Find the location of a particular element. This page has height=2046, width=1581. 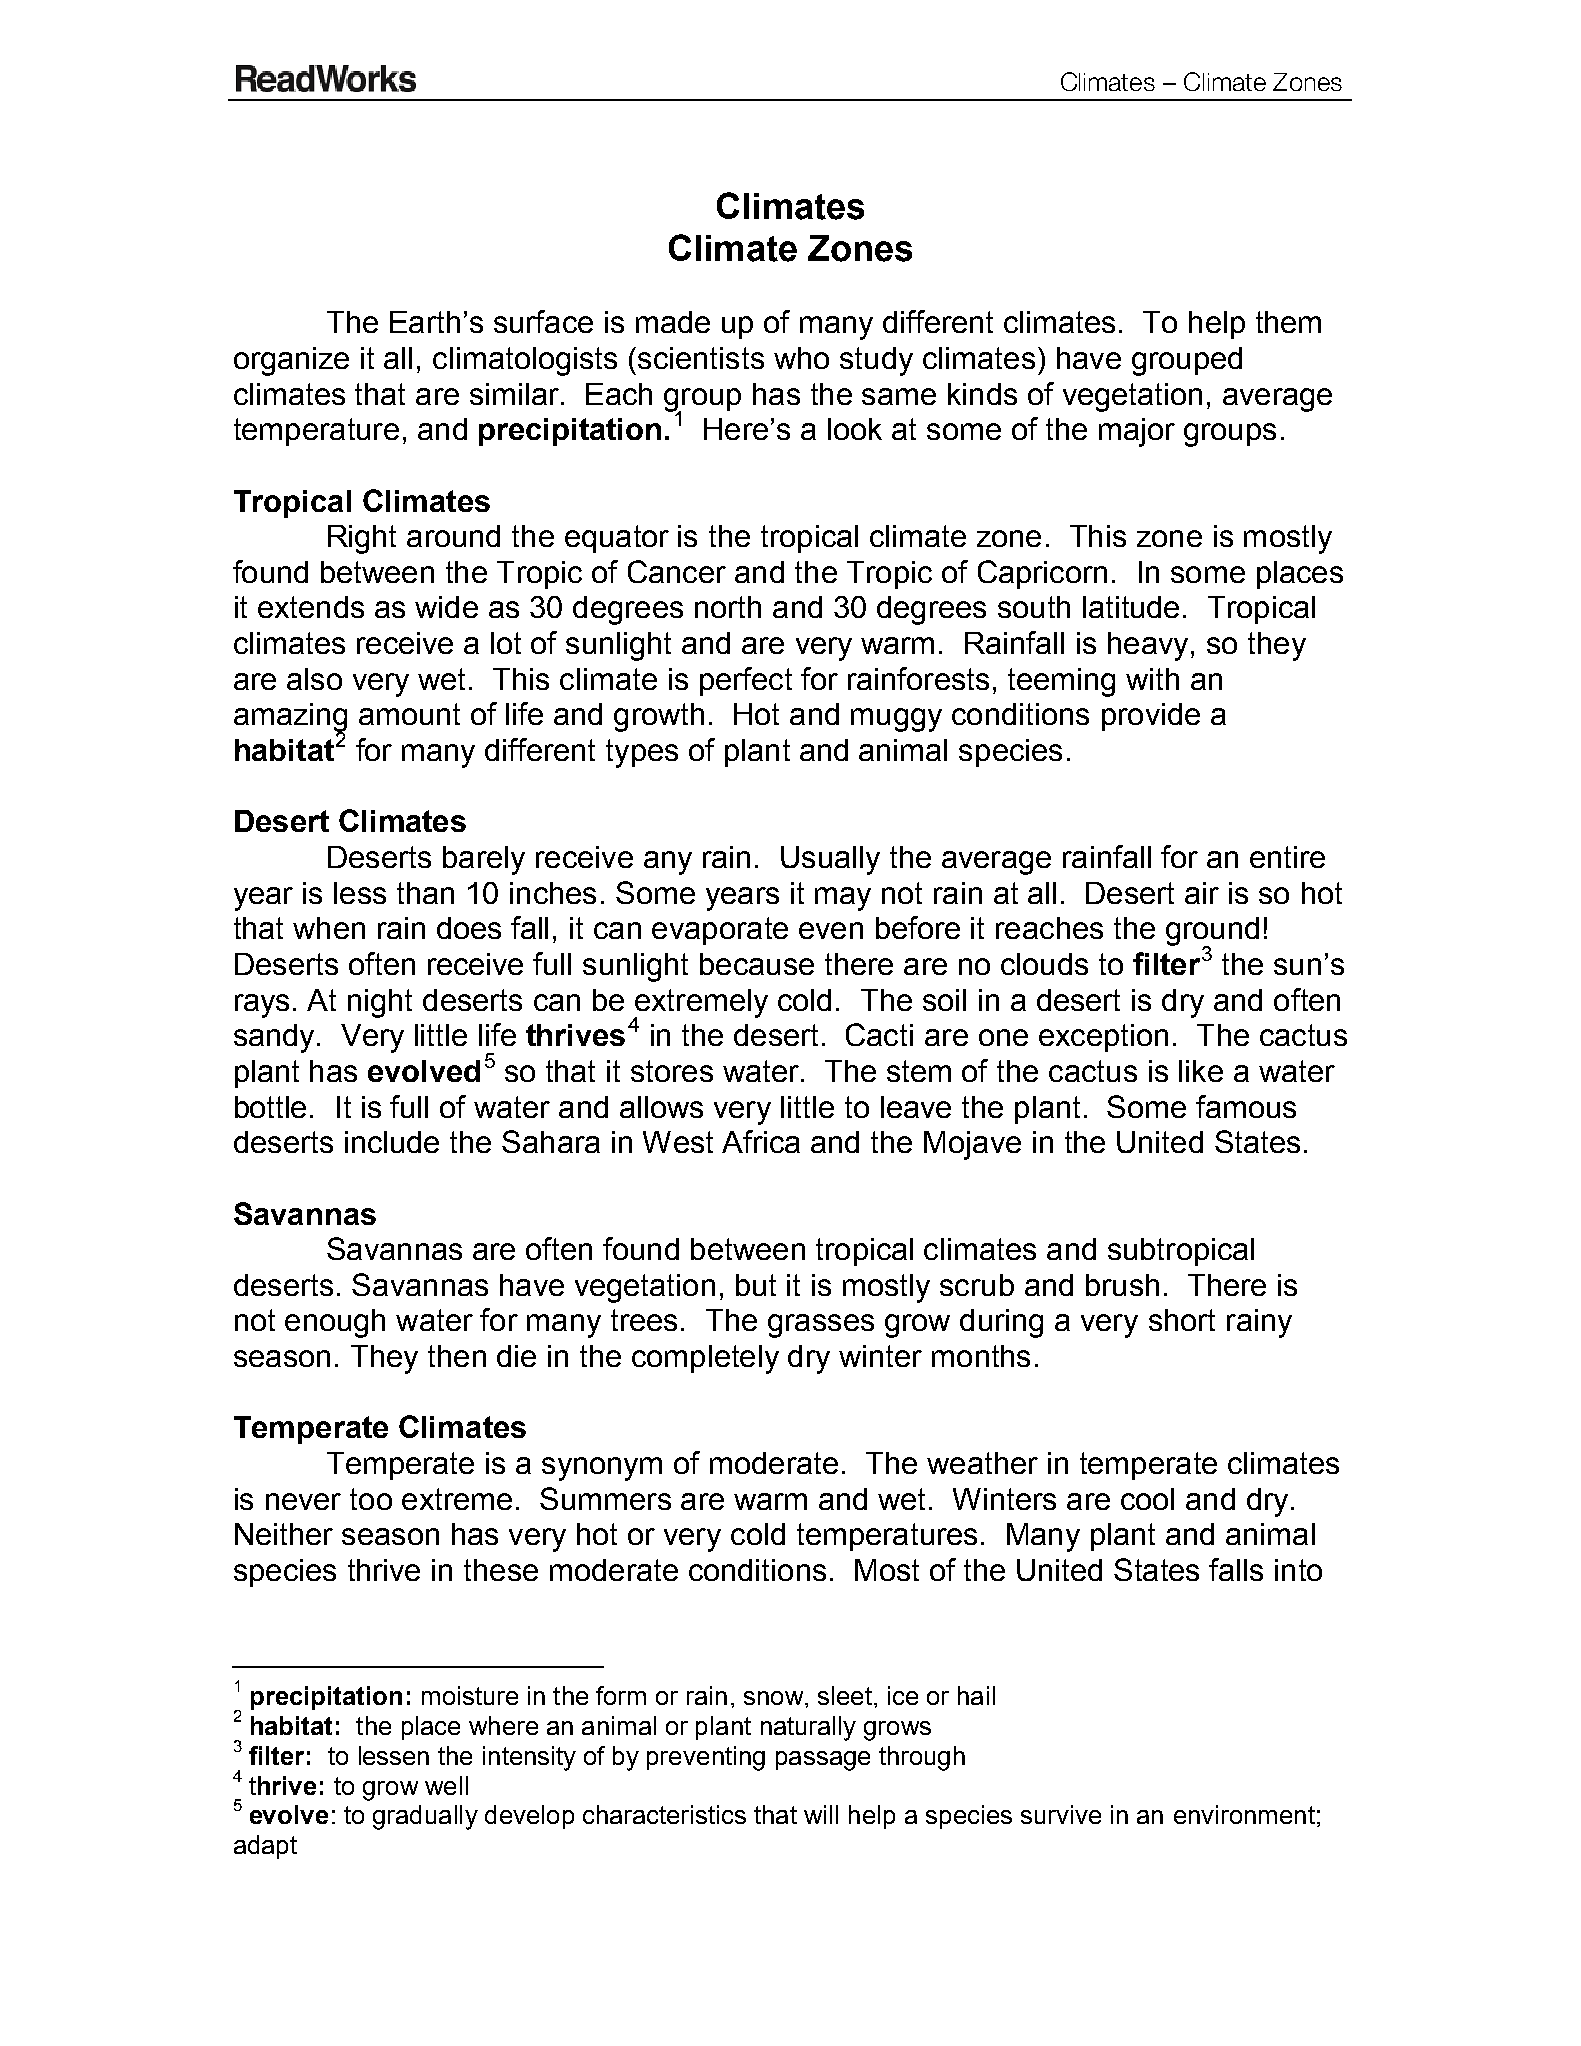

completely is located at coordinates (705, 1359).
